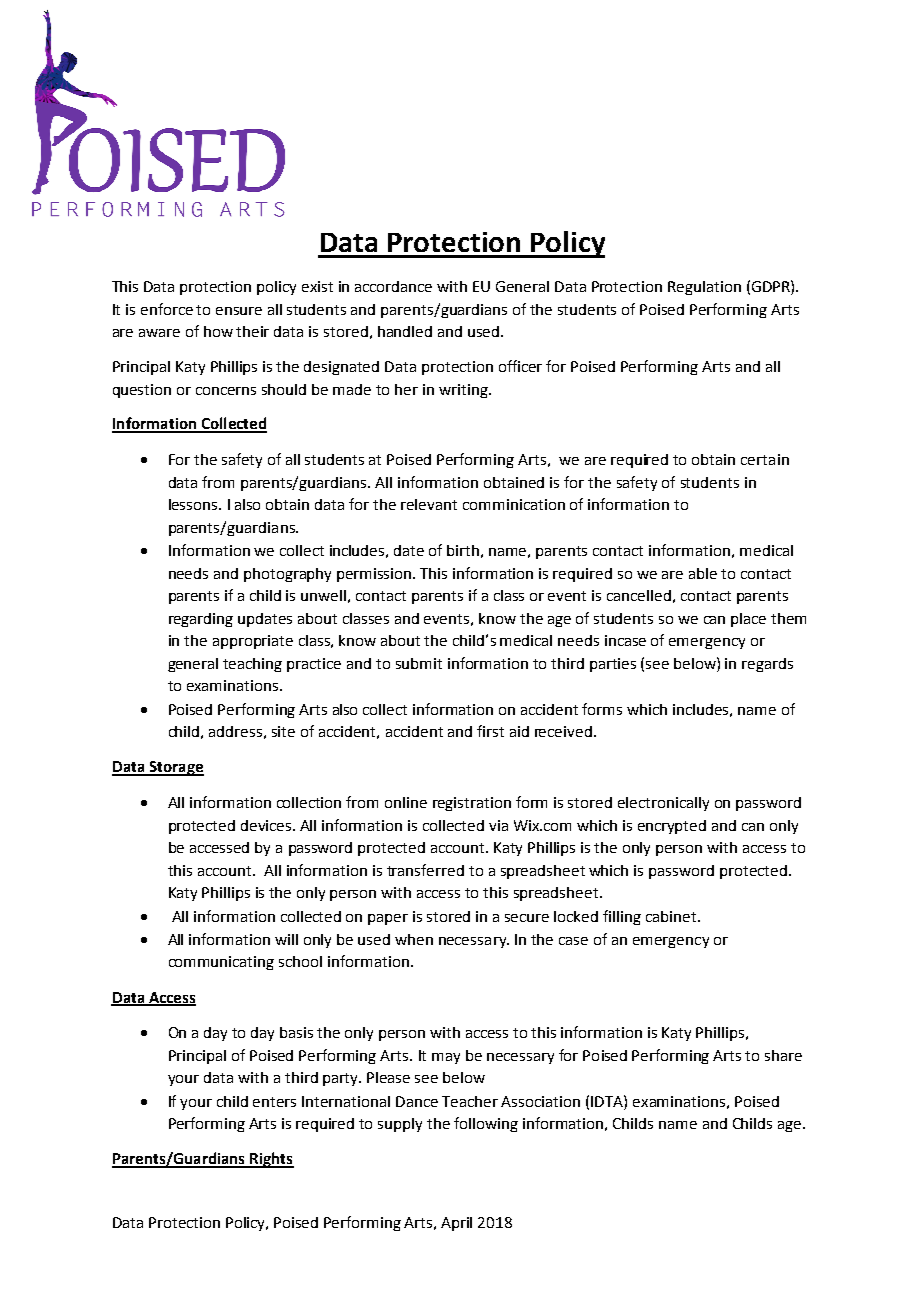 The width and height of the document is (924, 1308). Describe the element at coordinates (201, 620) in the document. I see `regarding` at that location.
